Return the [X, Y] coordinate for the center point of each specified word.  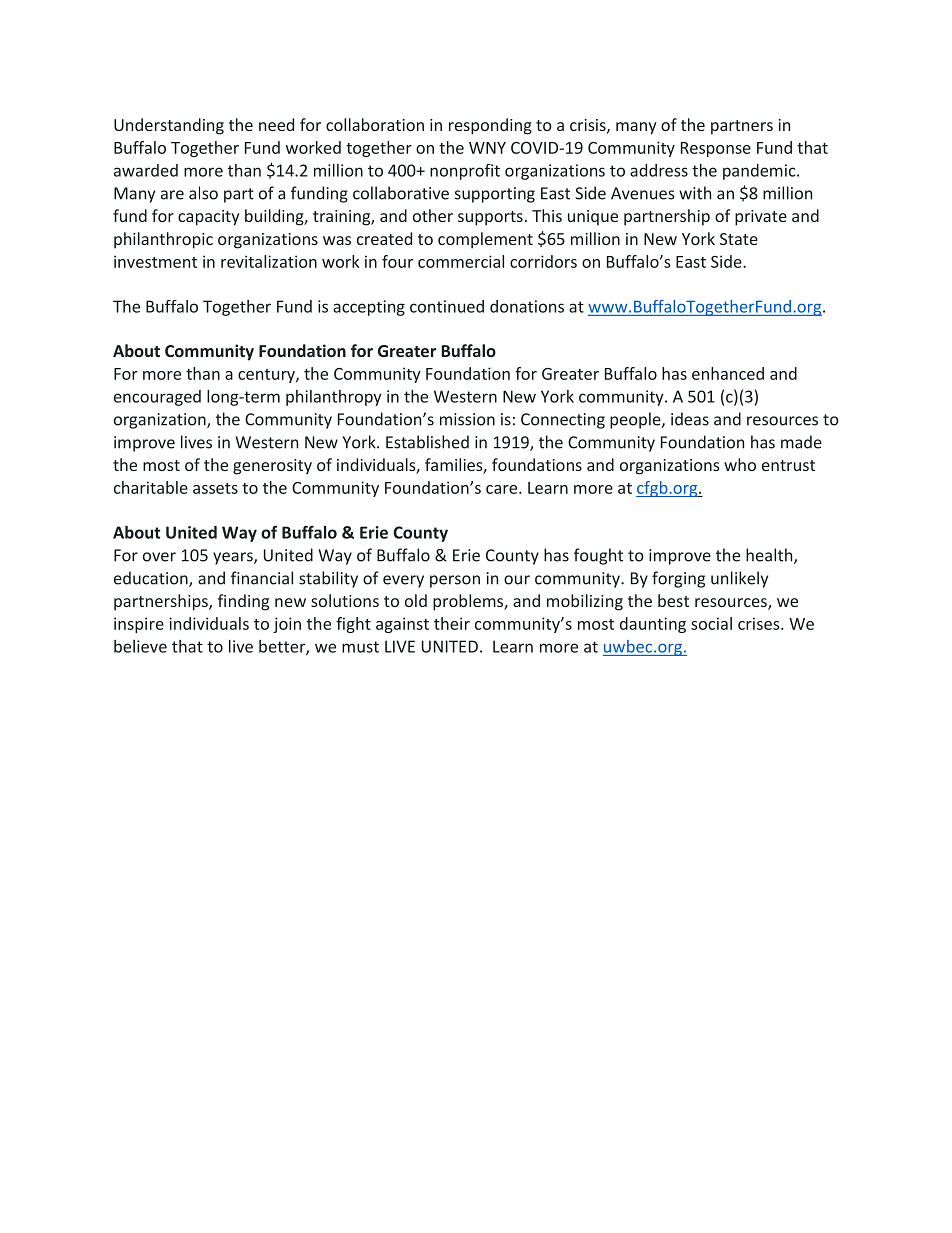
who [740, 464]
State [739, 239]
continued [447, 306]
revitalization [269, 261]
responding [490, 126]
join [287, 625]
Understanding [169, 126]
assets [215, 488]
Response [716, 149]
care [503, 489]
